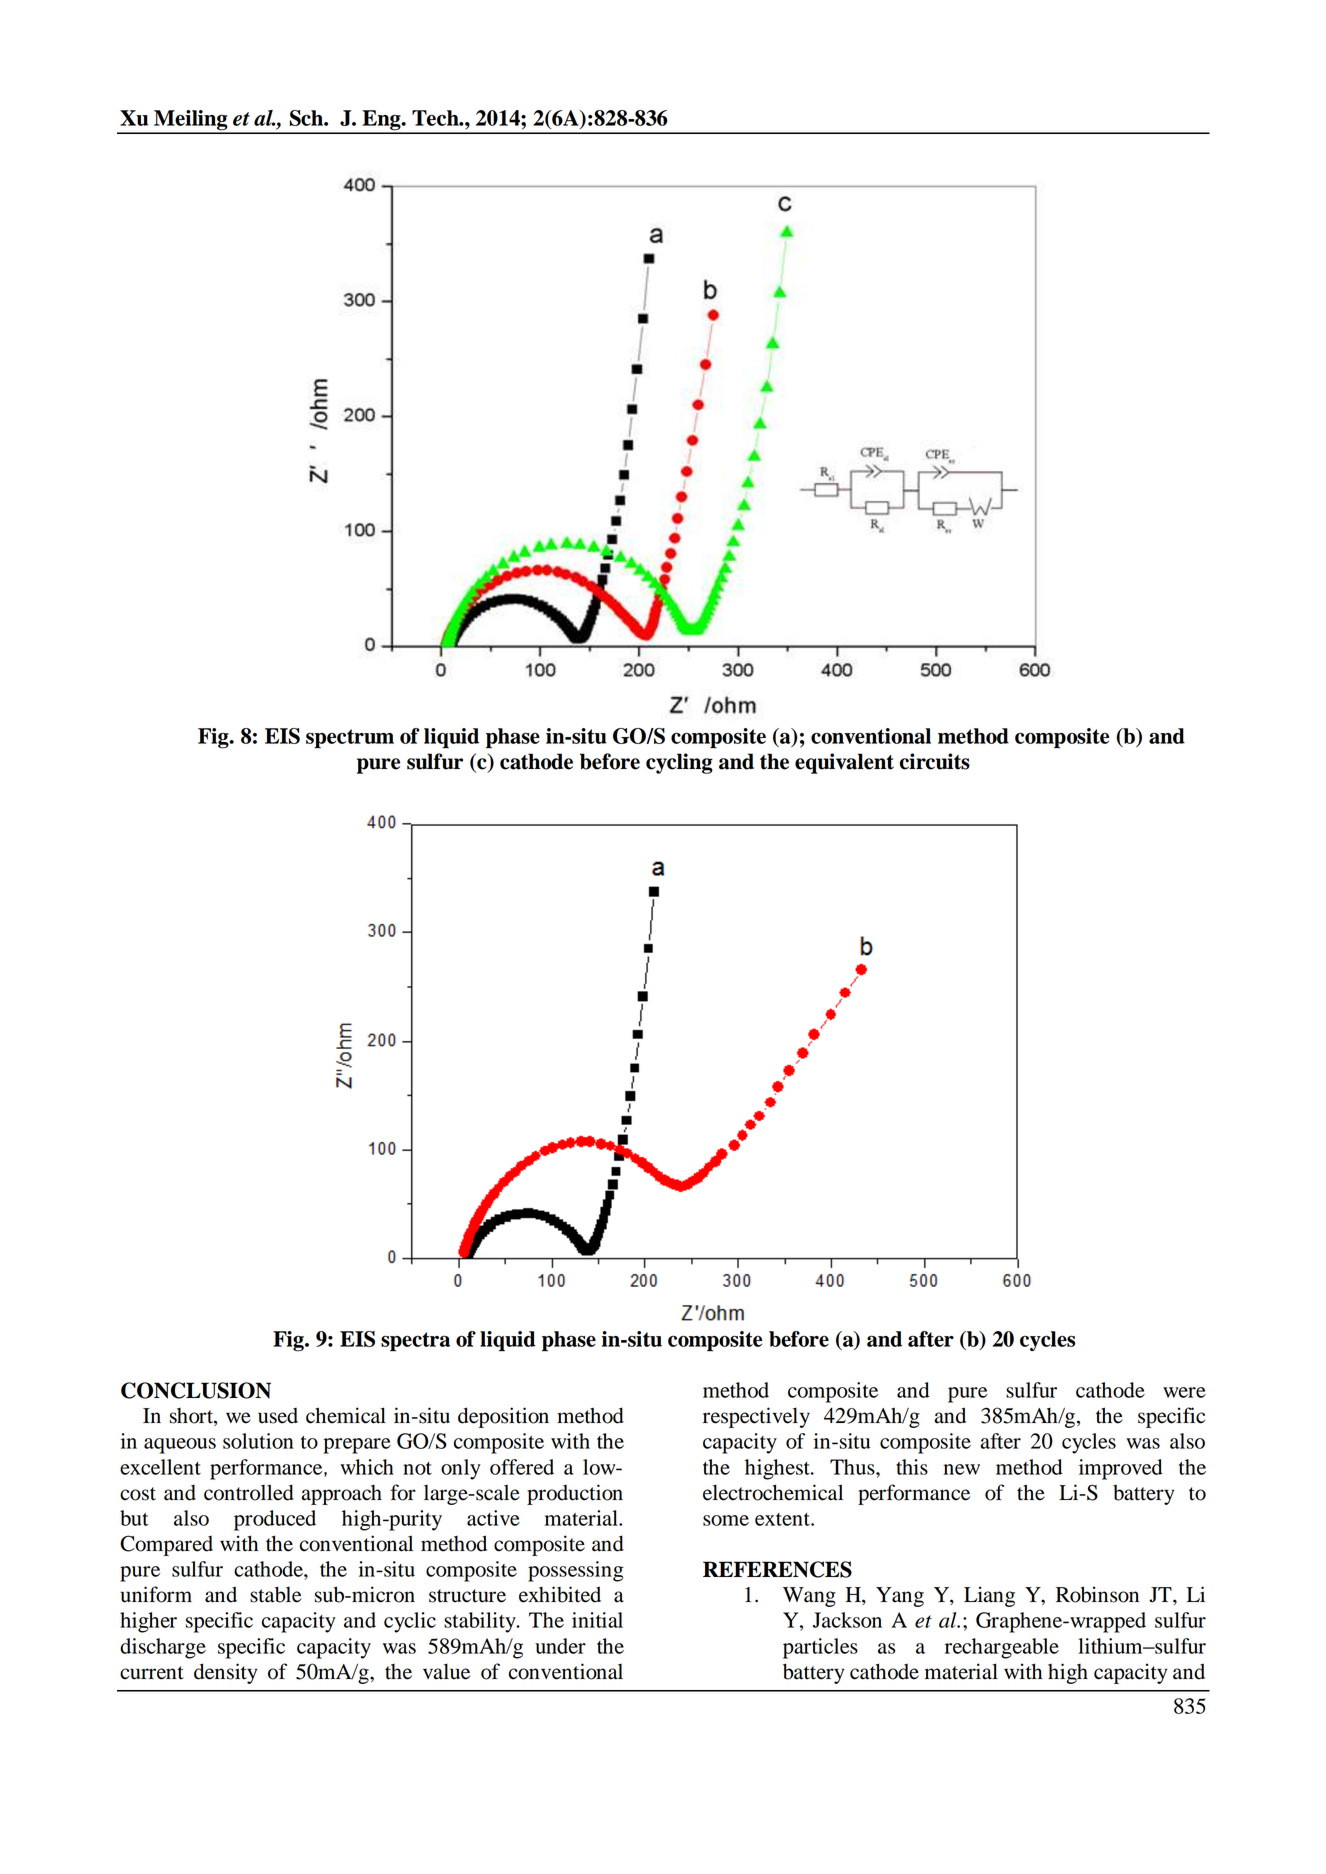 Image resolution: width=1326 pixels, height=1874 pixels. What do you see at coordinates (276, 1594) in the screenshot?
I see `stable` at bounding box center [276, 1594].
